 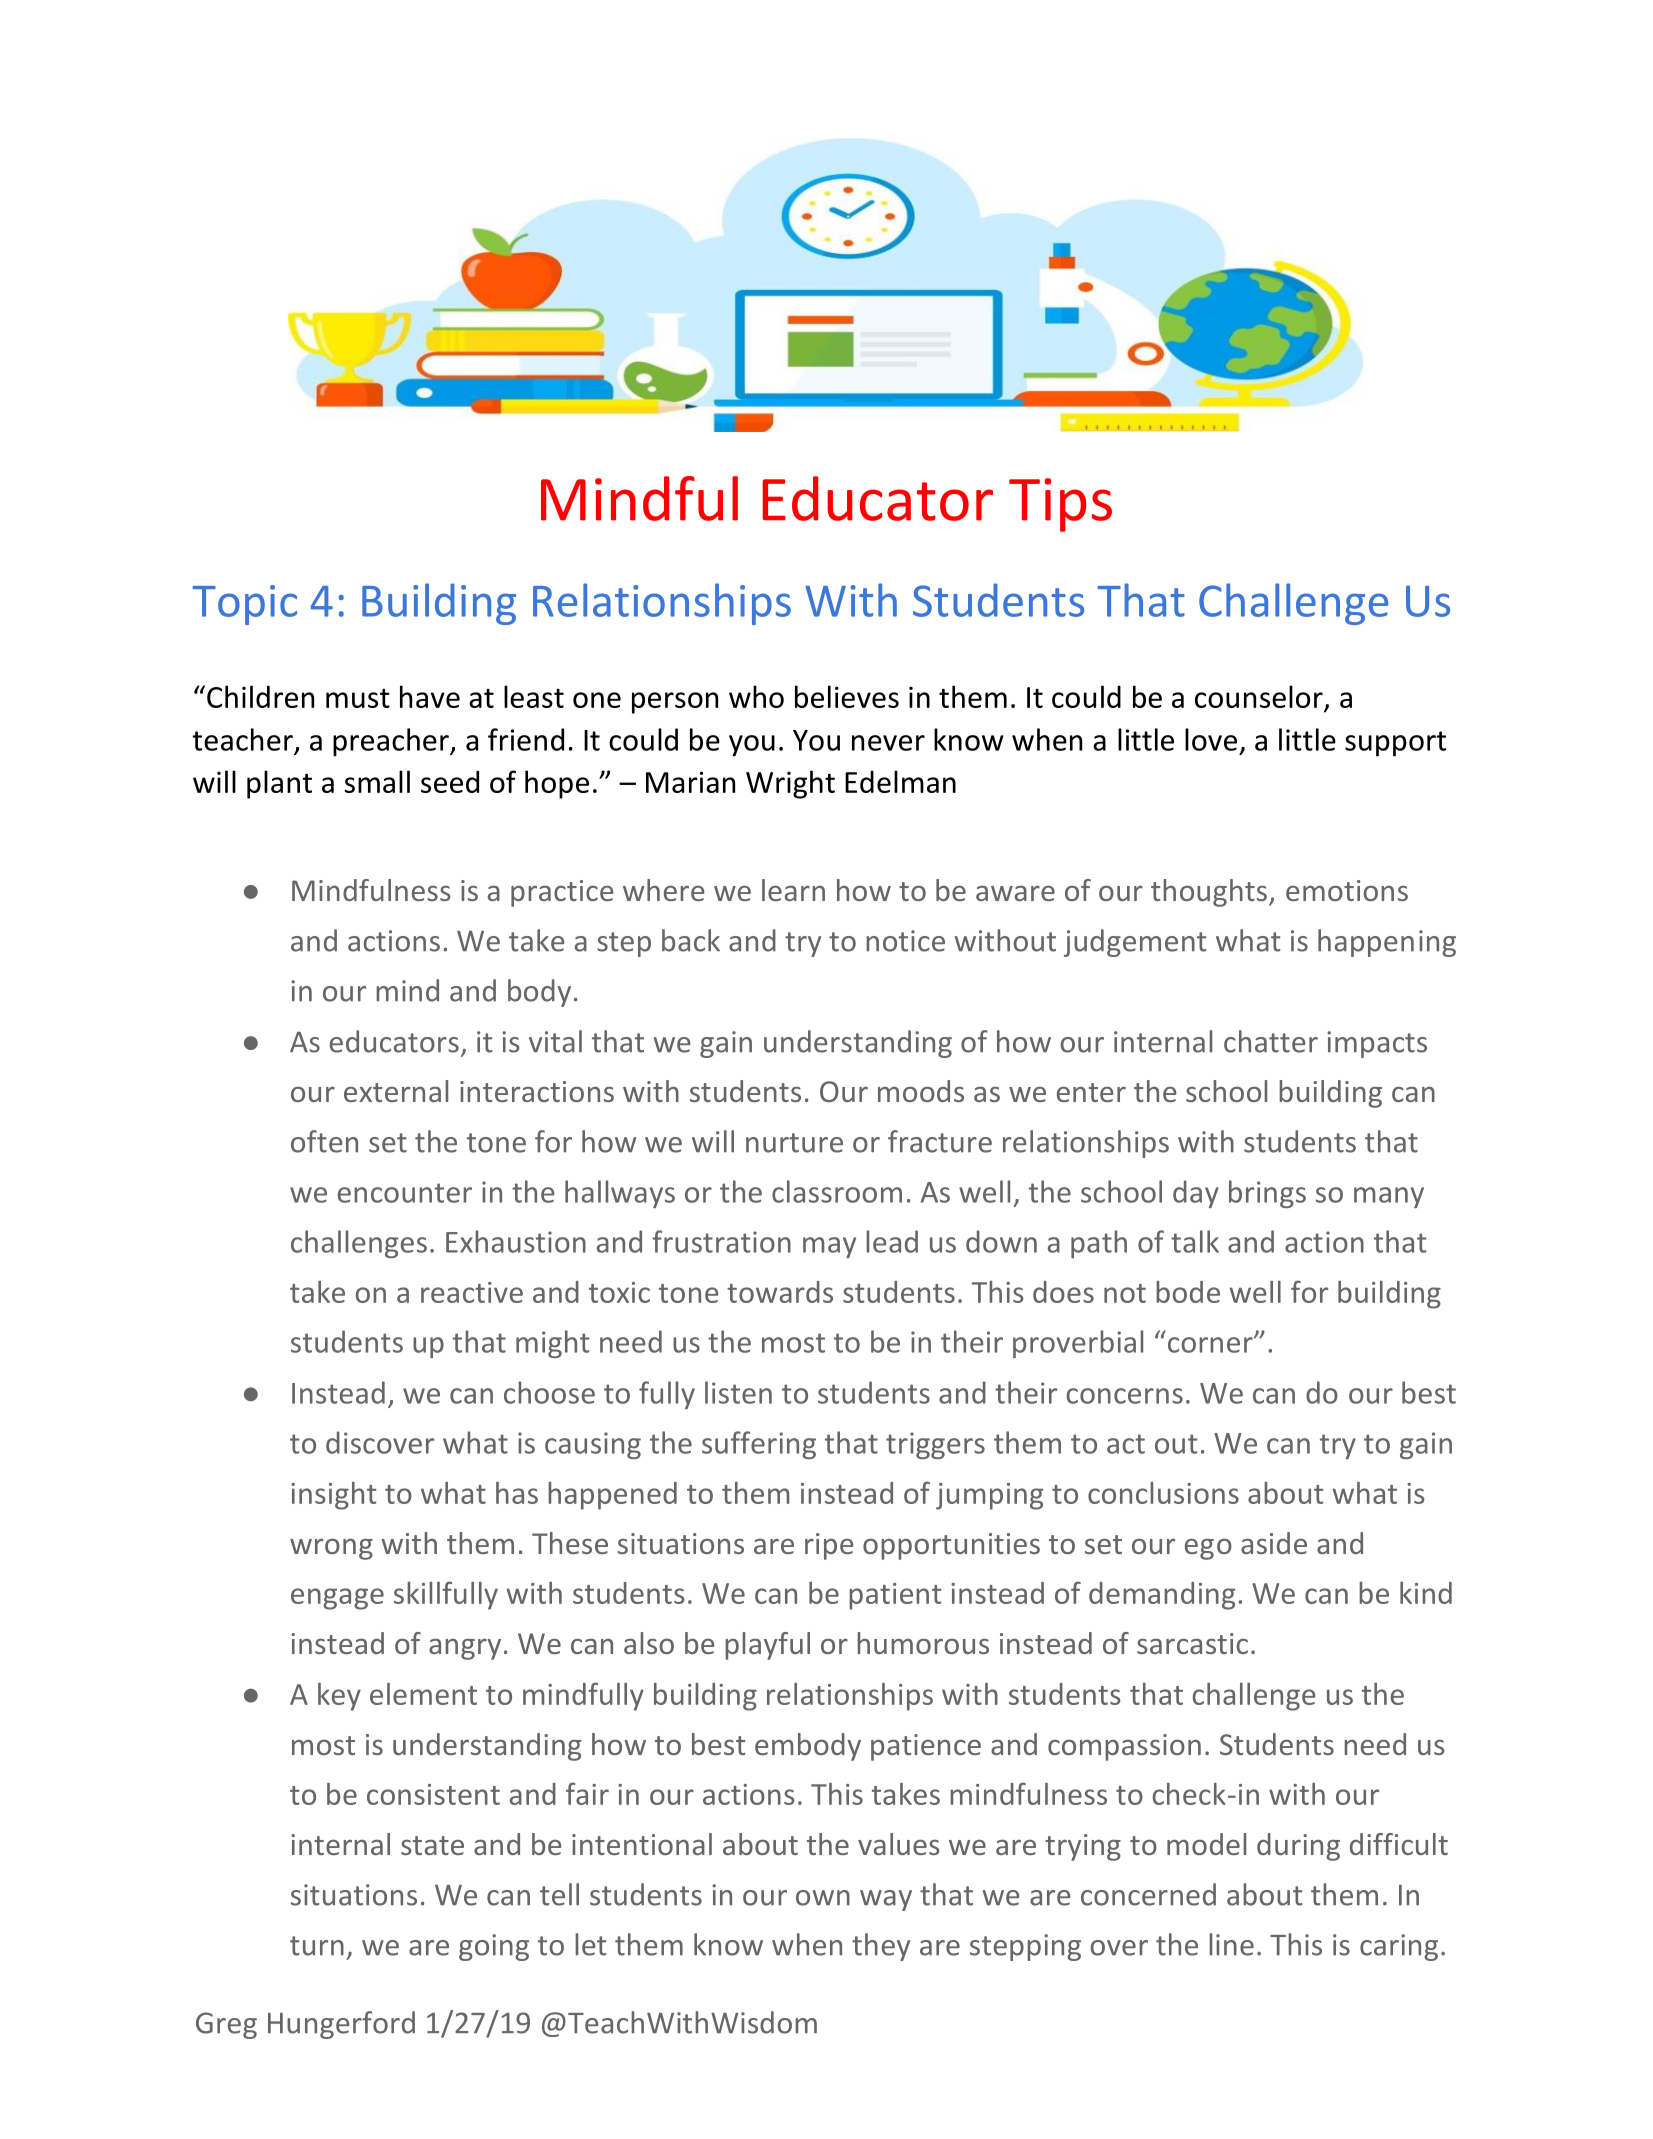 I want to click on counselor, so click(x=1259, y=696).
